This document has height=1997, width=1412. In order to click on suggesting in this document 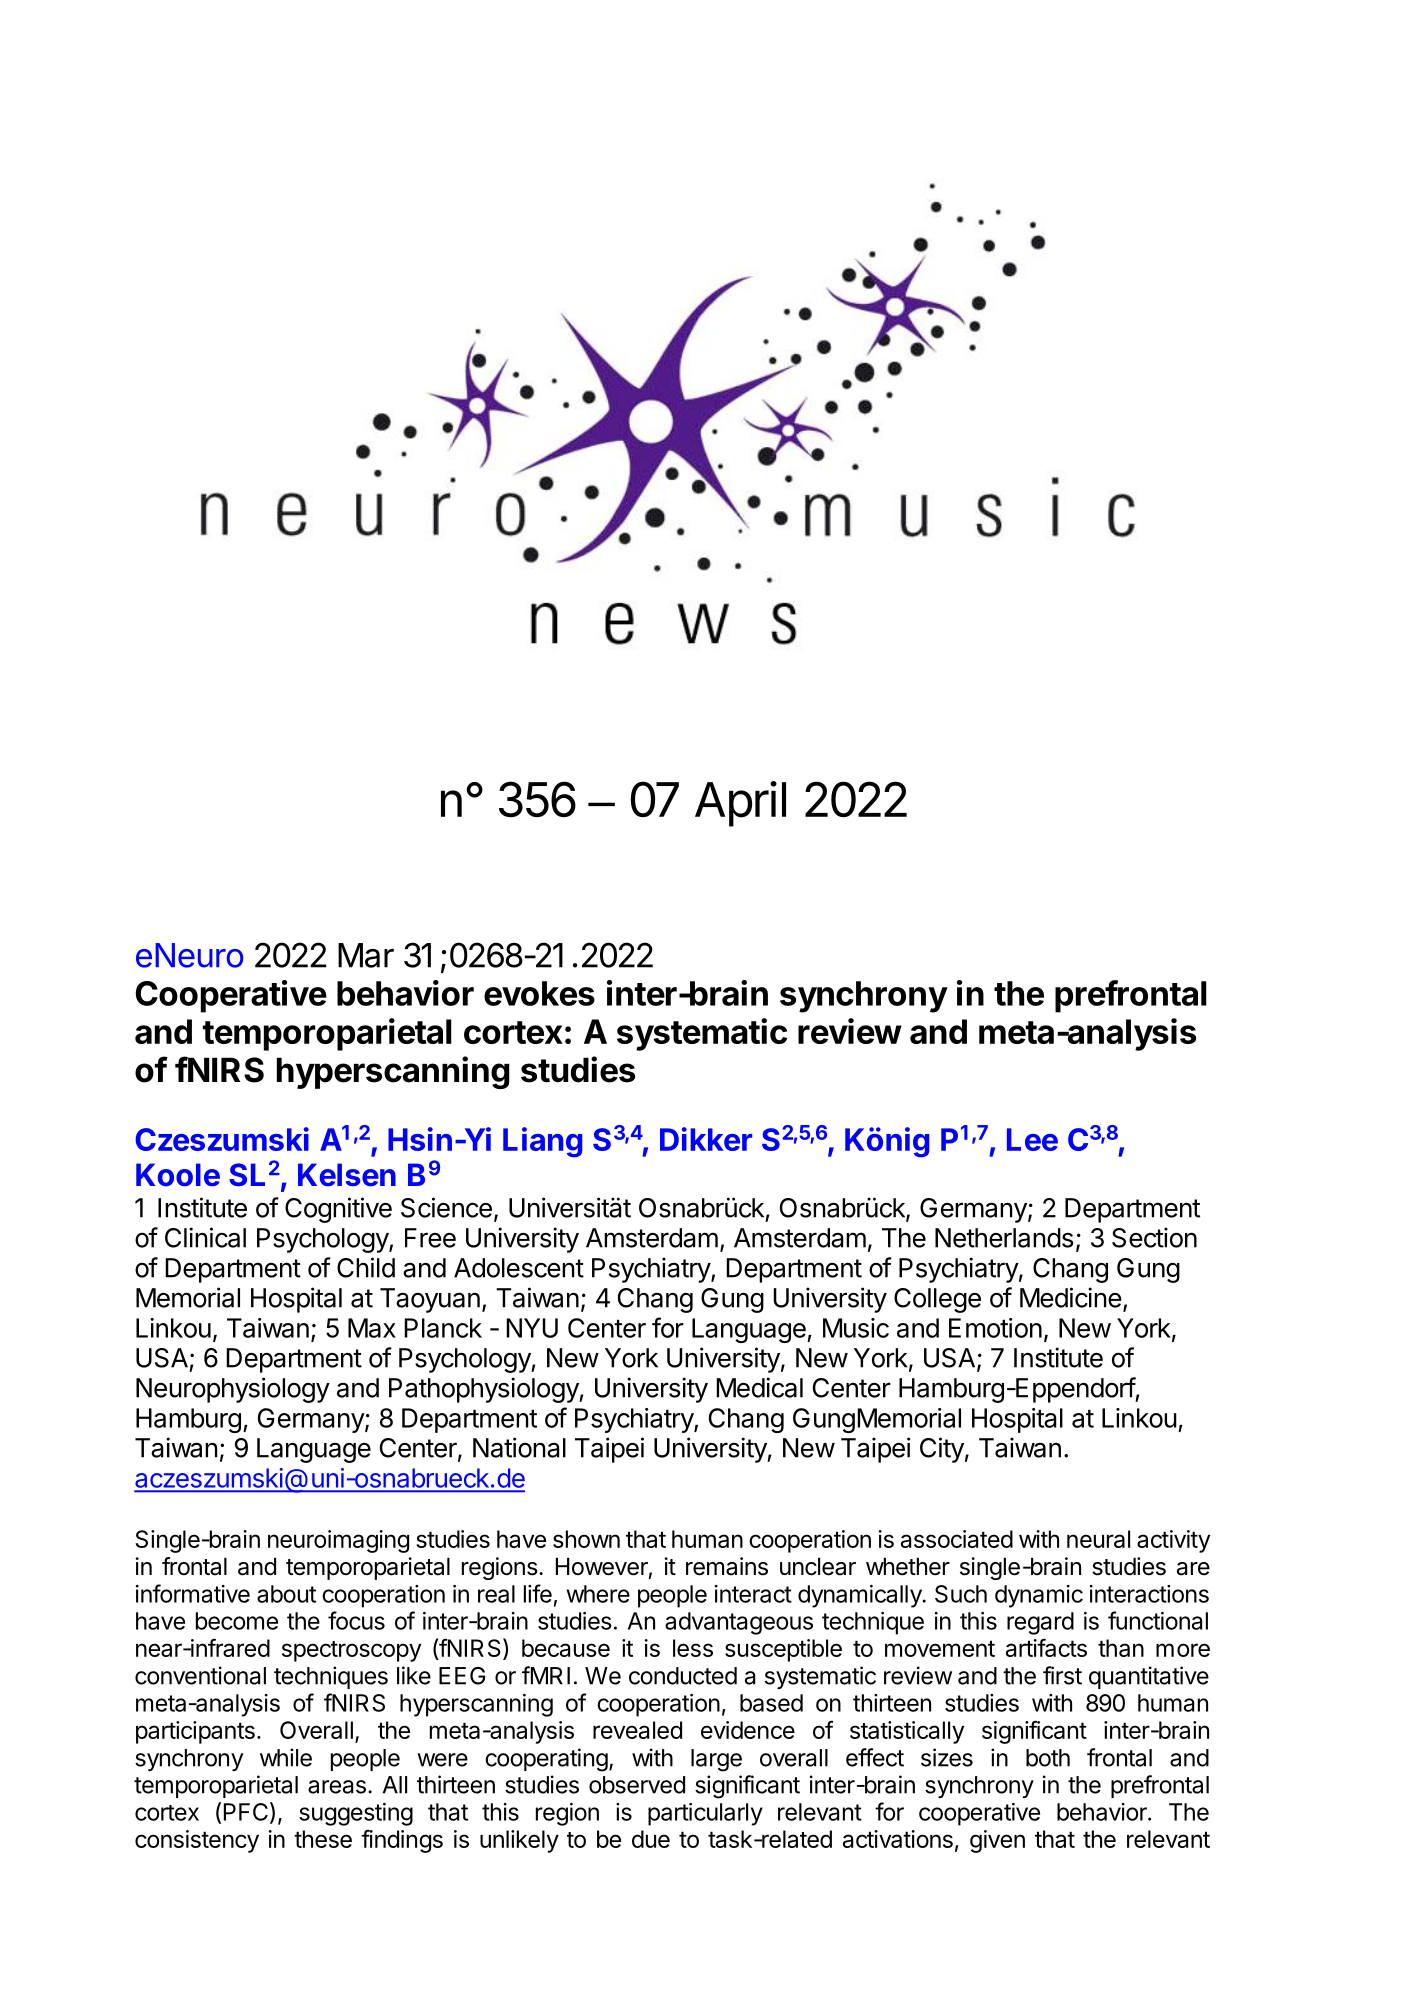, I will do `click(356, 1814)`.
